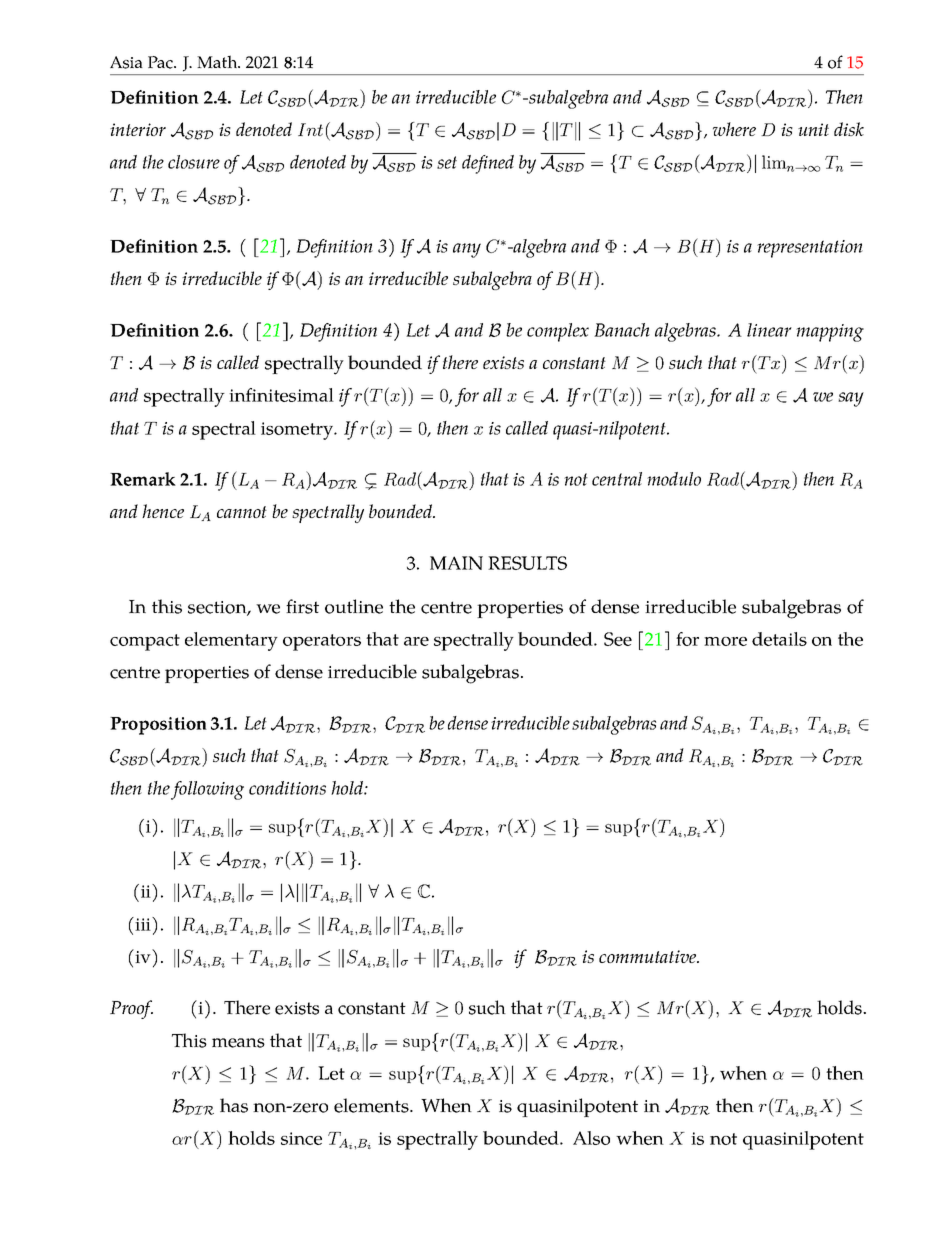 This document has height=1233, width=952. What do you see at coordinates (456, 563) in the document?
I see `MAIN` at bounding box center [456, 563].
